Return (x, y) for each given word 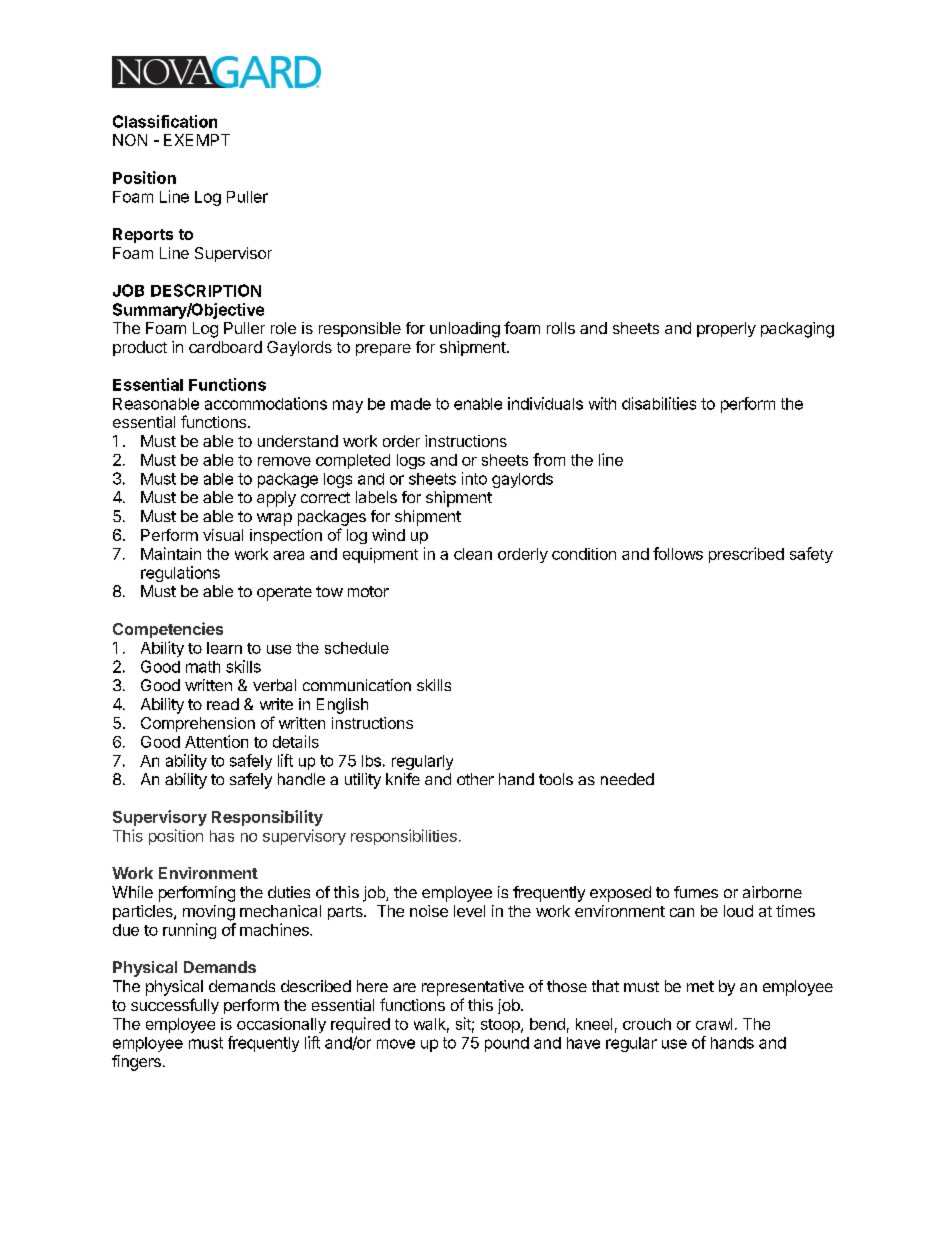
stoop (501, 1026)
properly (726, 329)
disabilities (659, 403)
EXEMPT (197, 140)
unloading (465, 330)
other (475, 779)
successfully (175, 1006)
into (474, 478)
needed (627, 779)
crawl (714, 1024)
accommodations (266, 403)
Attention (216, 741)
